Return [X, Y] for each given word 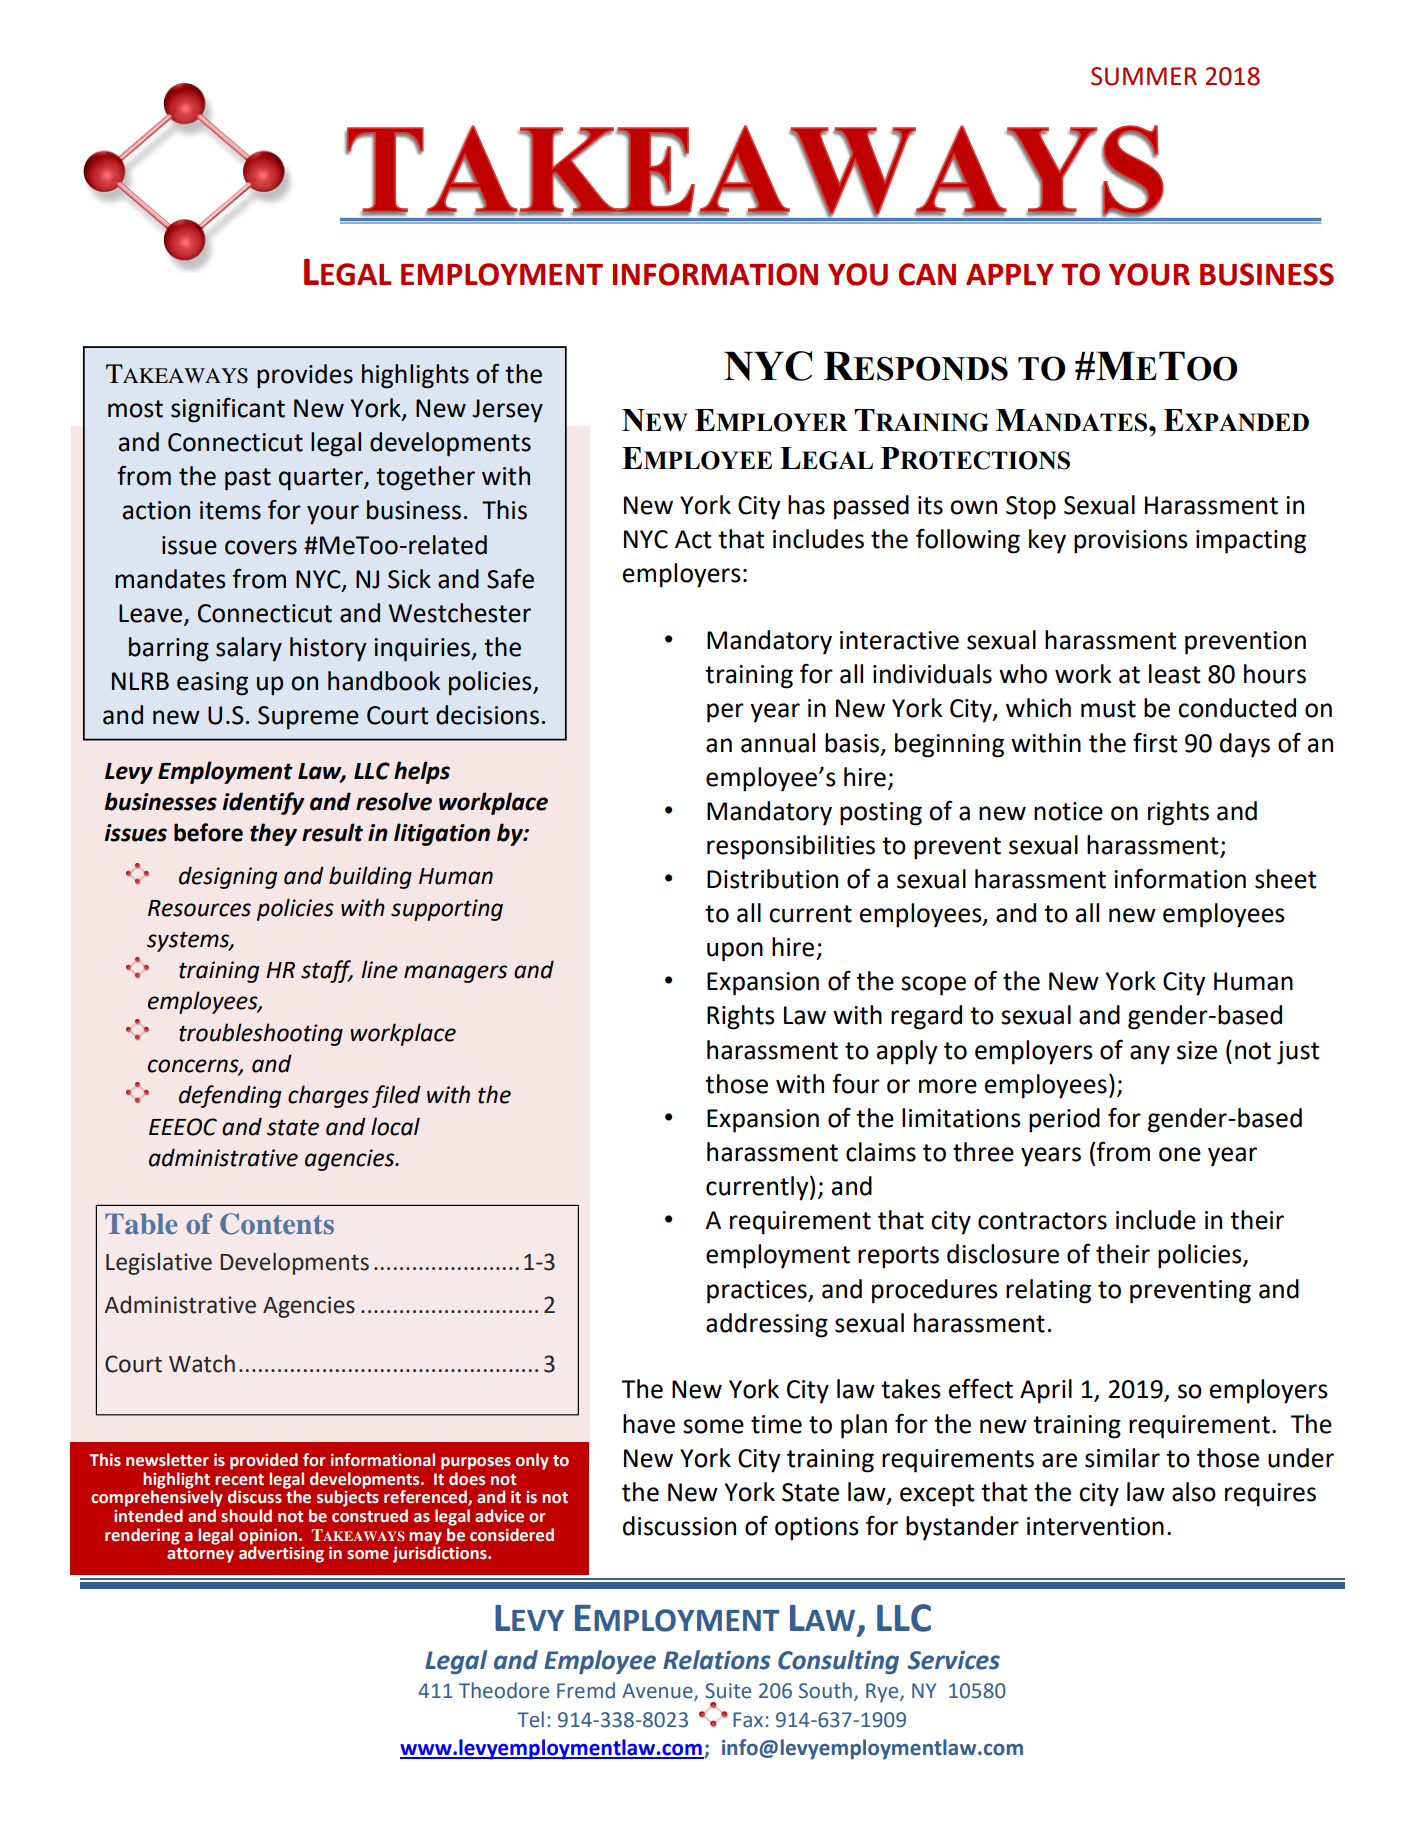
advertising [281, 1553]
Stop [1031, 508]
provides [305, 376]
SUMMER [1144, 76]
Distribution [772, 879]
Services [954, 1660]
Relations [716, 1660]
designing [228, 877]
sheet [1286, 879]
